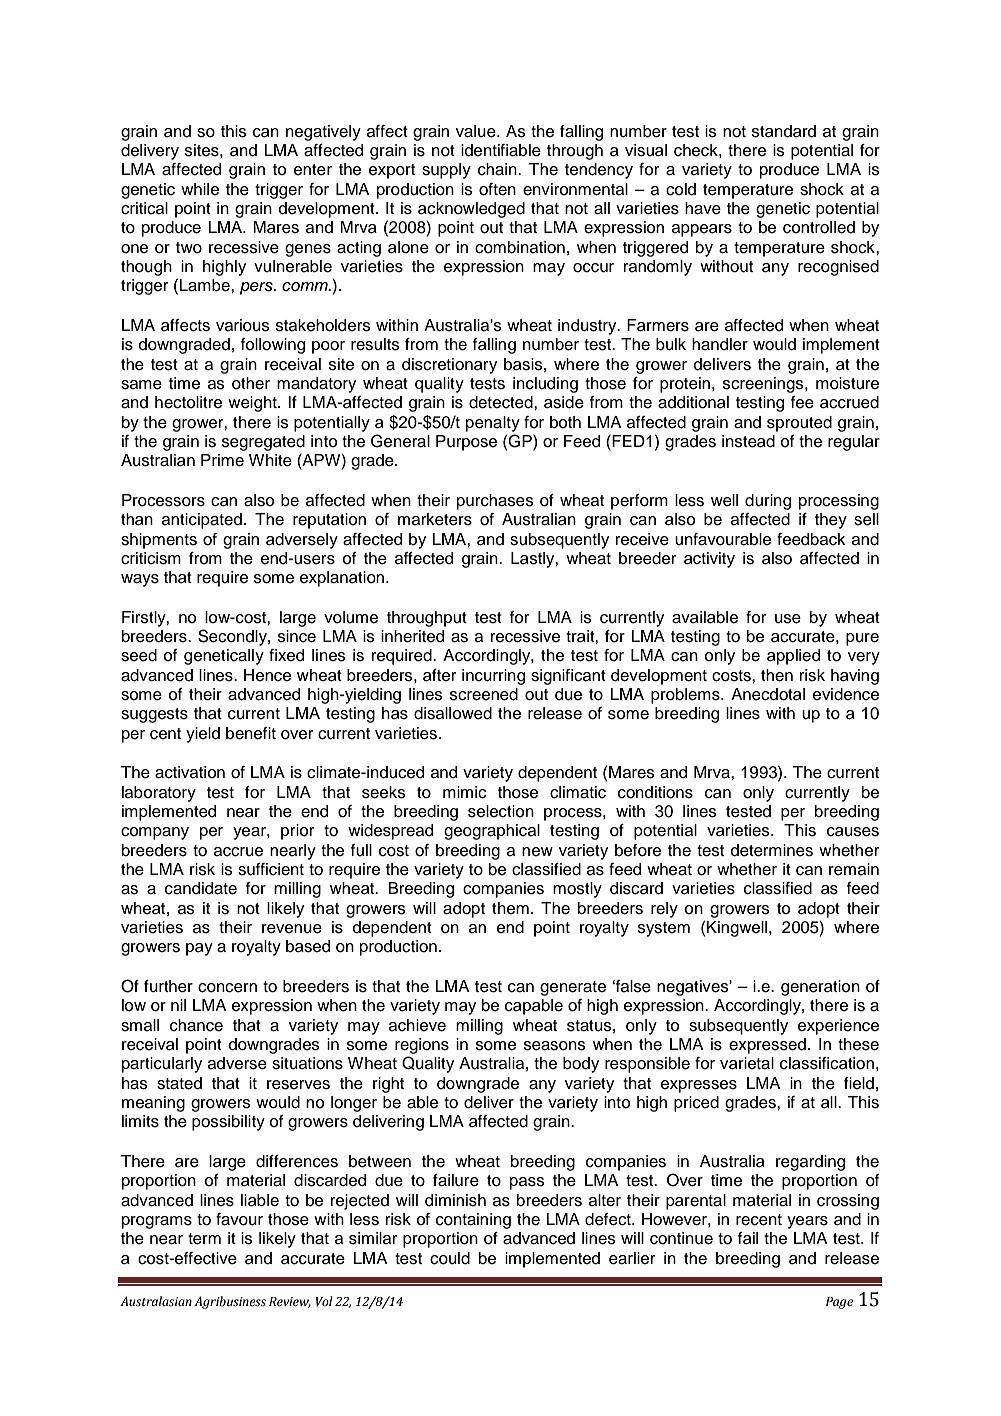  Describe the element at coordinates (450, 1258) in the screenshot. I see `could` at that location.
